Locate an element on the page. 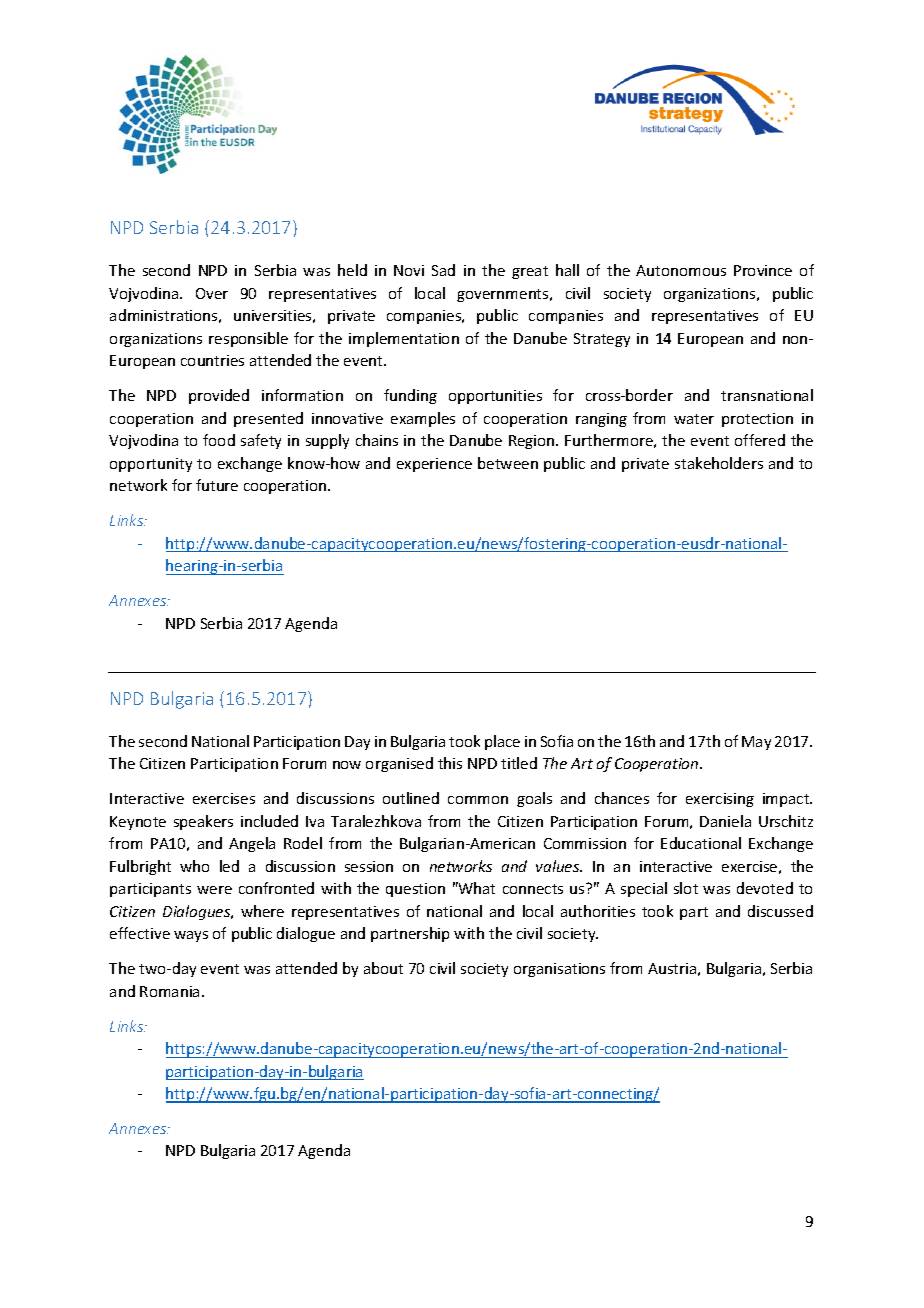  water is located at coordinates (694, 419).
